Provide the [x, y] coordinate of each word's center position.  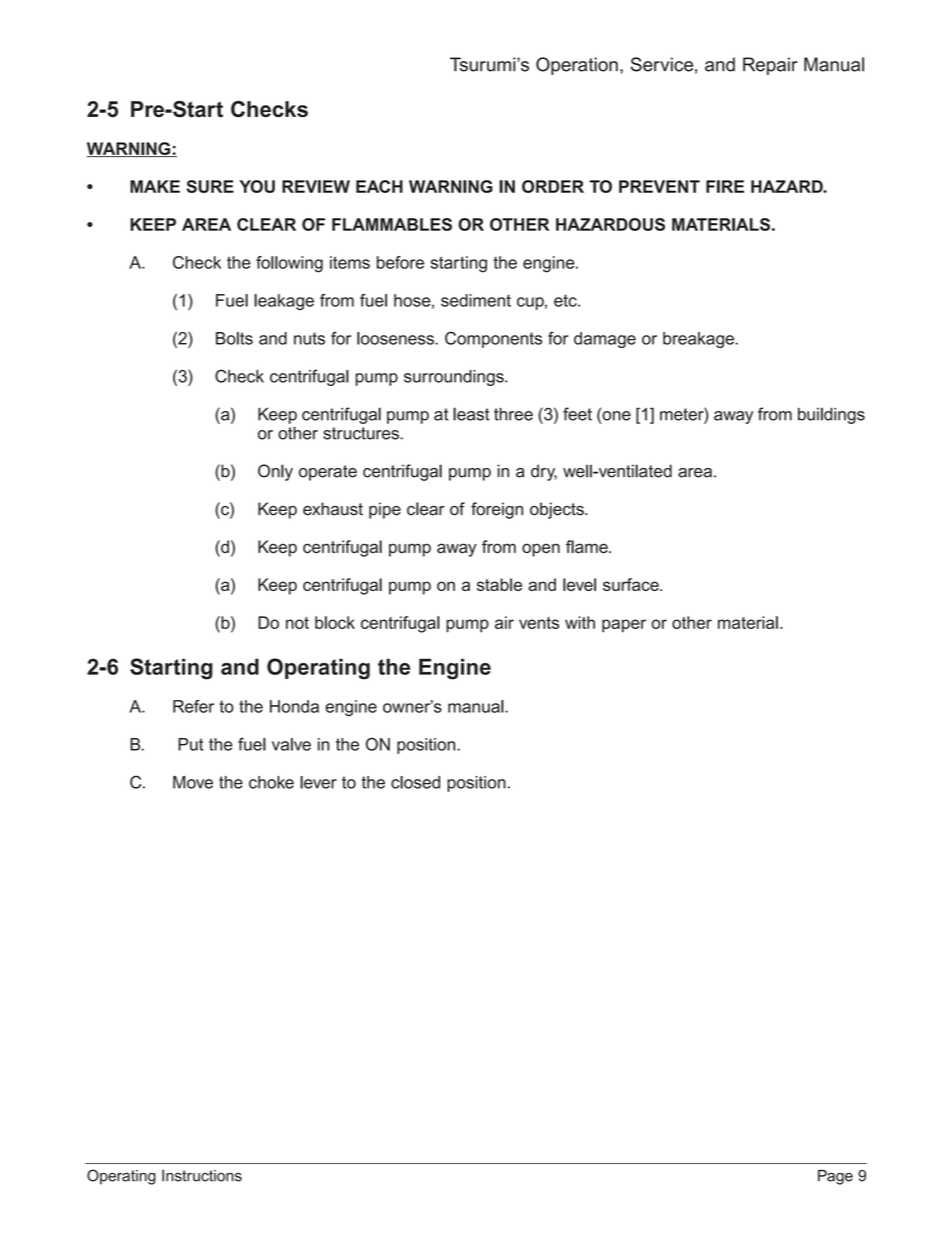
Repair [770, 66]
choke [271, 782]
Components [493, 340]
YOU [257, 186]
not [297, 623]
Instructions [202, 1175]
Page [835, 1177]
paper [624, 626]
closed [415, 782]
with [580, 622]
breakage [700, 340]
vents [539, 623]
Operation [577, 66]
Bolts [234, 338]
